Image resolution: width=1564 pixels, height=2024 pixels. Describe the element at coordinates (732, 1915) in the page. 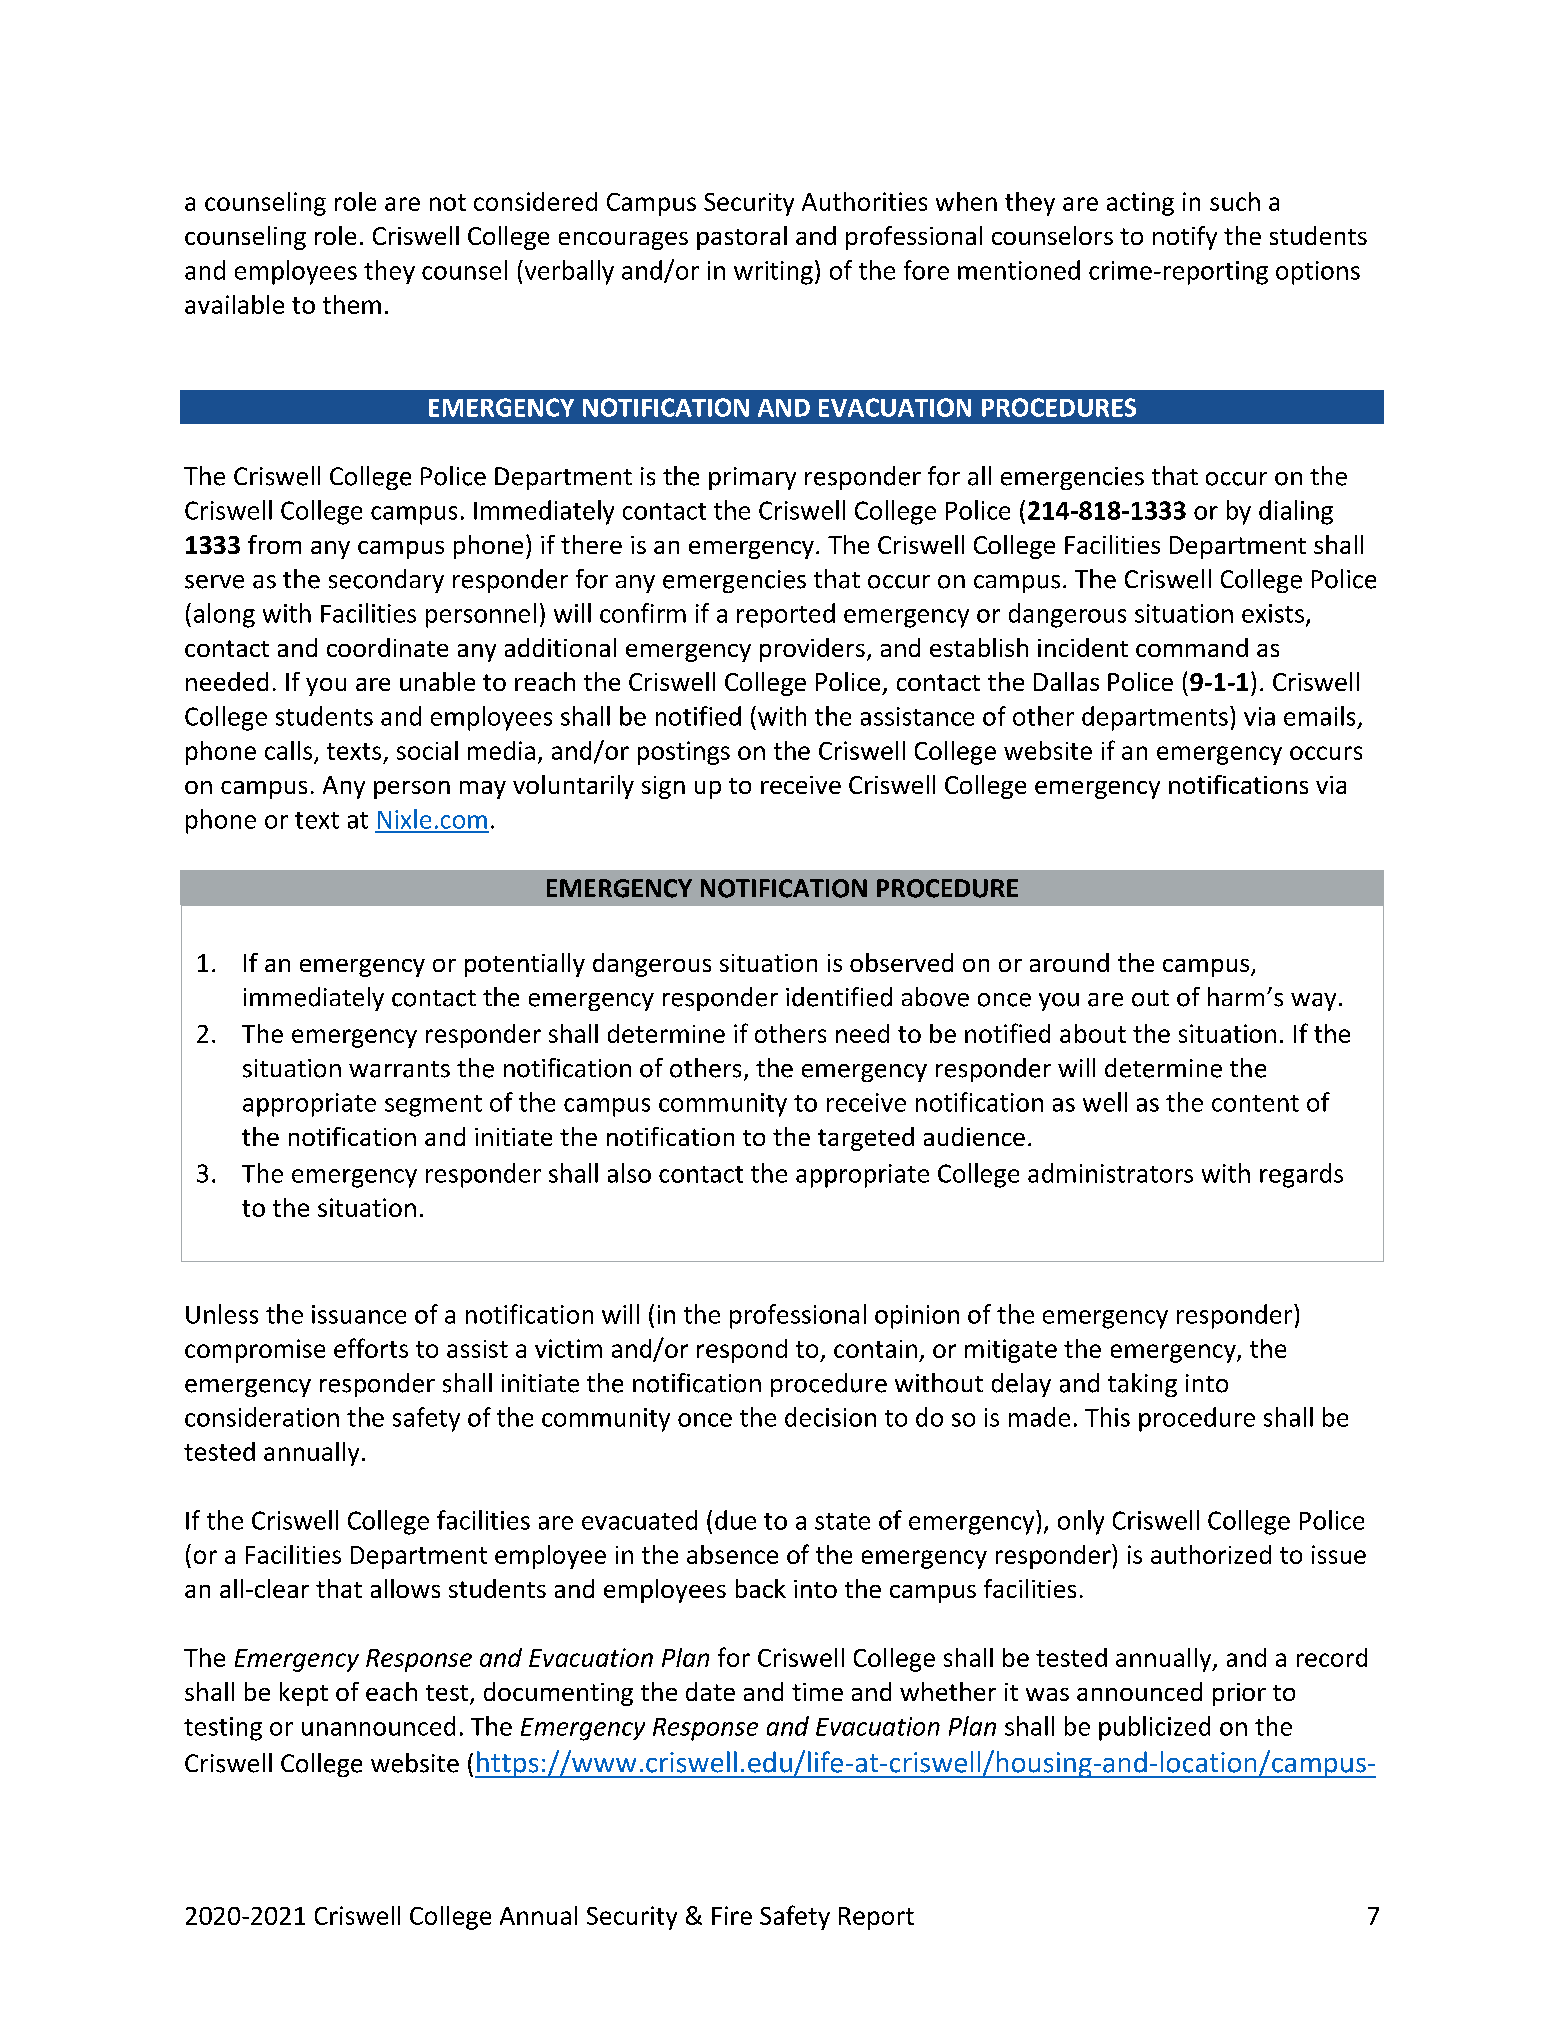

I see `Fire` at that location.
